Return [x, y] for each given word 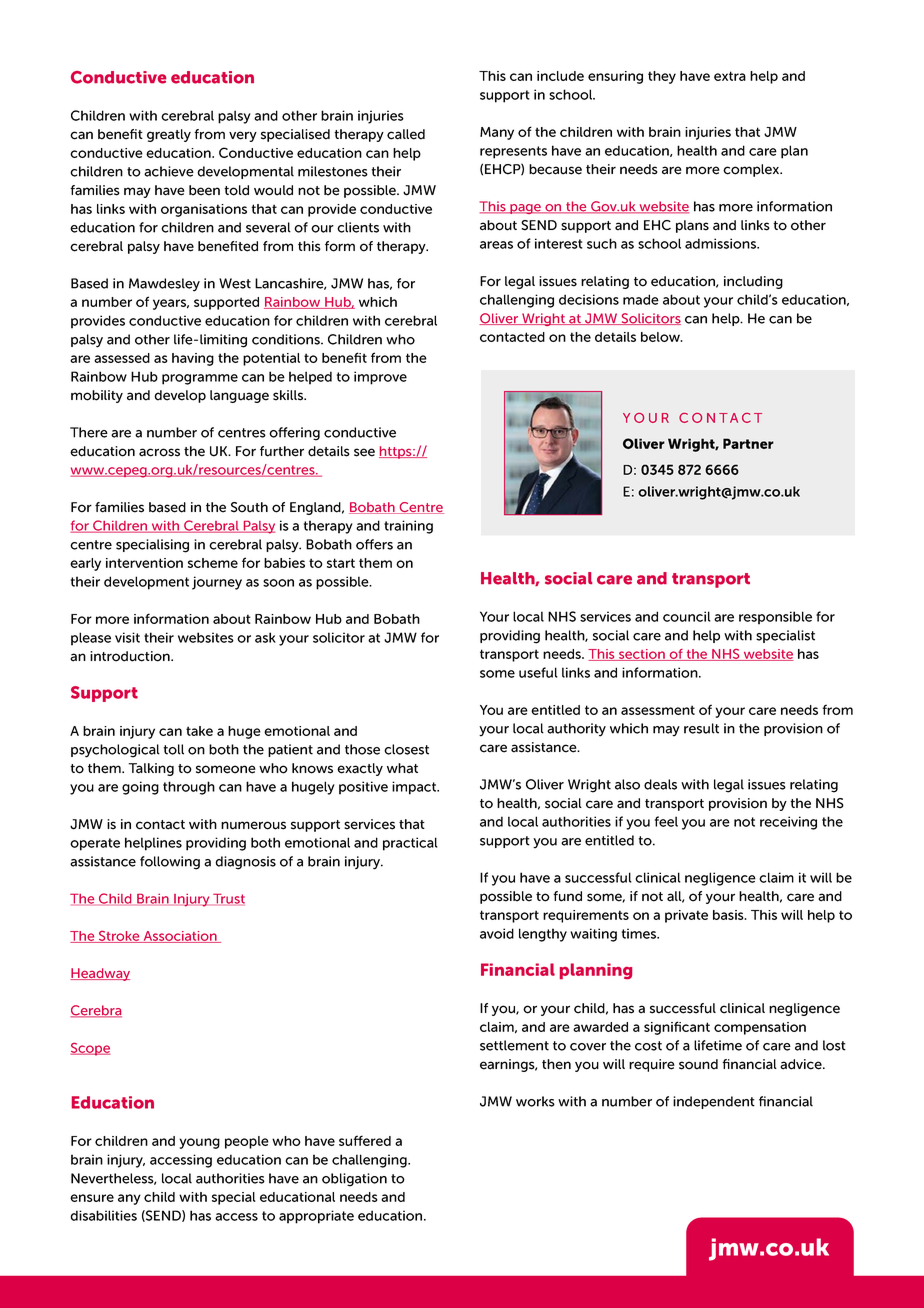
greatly [169, 135]
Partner [748, 443]
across [159, 452]
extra [730, 76]
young [200, 1143]
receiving [788, 823]
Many [497, 133]
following [170, 863]
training [408, 527]
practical [410, 844]
